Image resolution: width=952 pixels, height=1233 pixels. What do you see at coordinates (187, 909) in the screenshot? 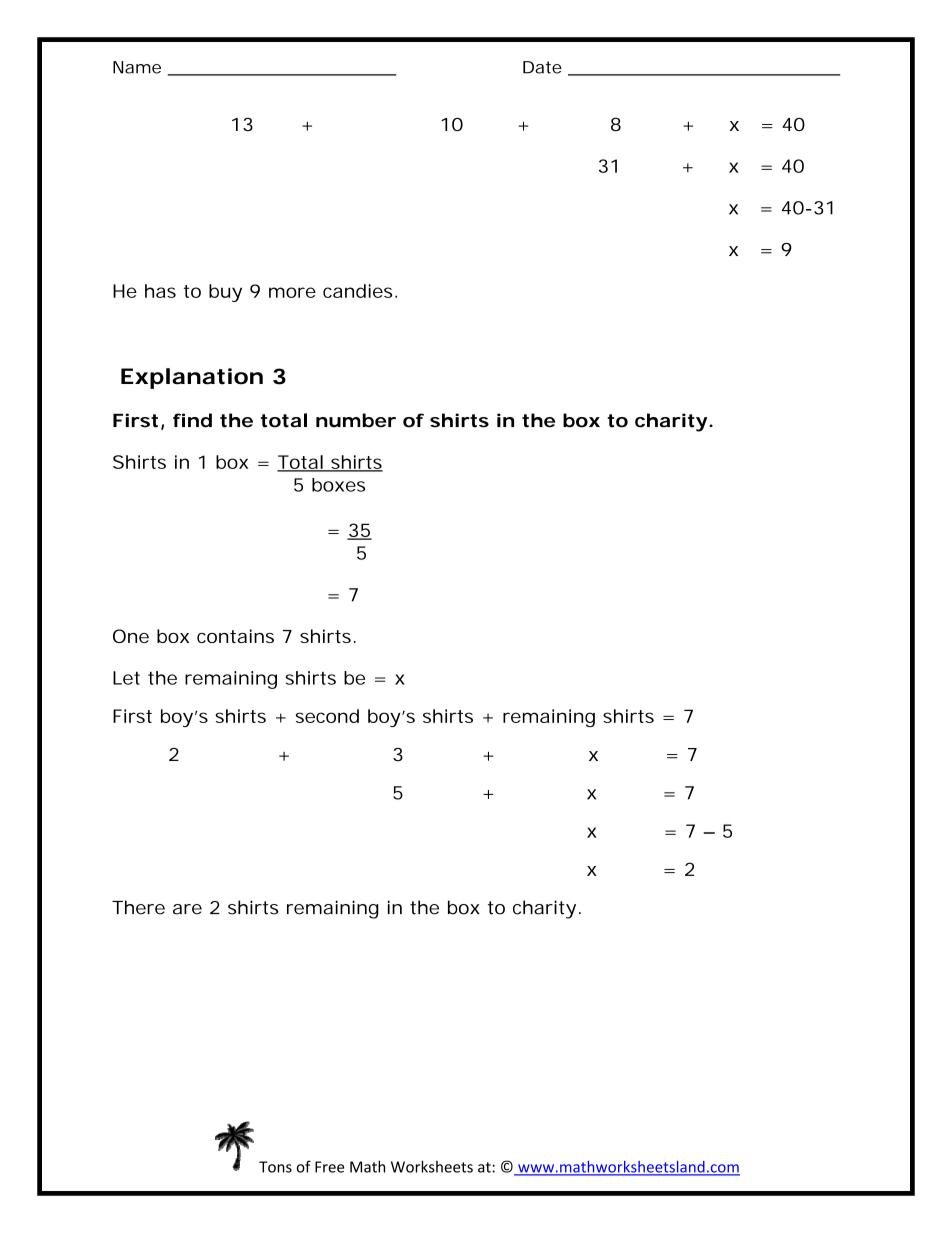
I see `are` at bounding box center [187, 909].
